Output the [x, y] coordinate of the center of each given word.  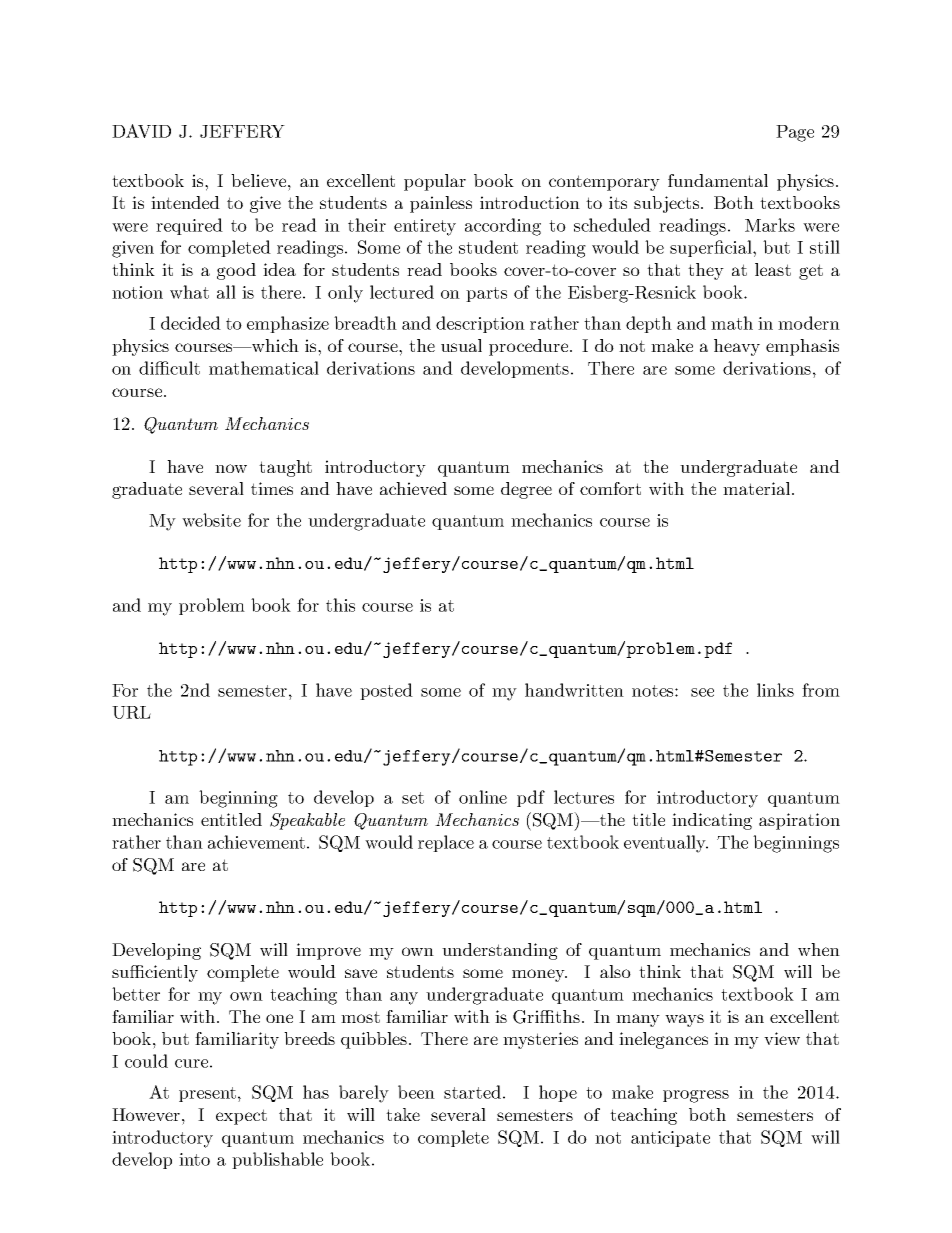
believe [260, 180]
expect [241, 1117]
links [775, 690]
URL [131, 712]
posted [386, 691]
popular [435, 182]
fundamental [718, 180]
